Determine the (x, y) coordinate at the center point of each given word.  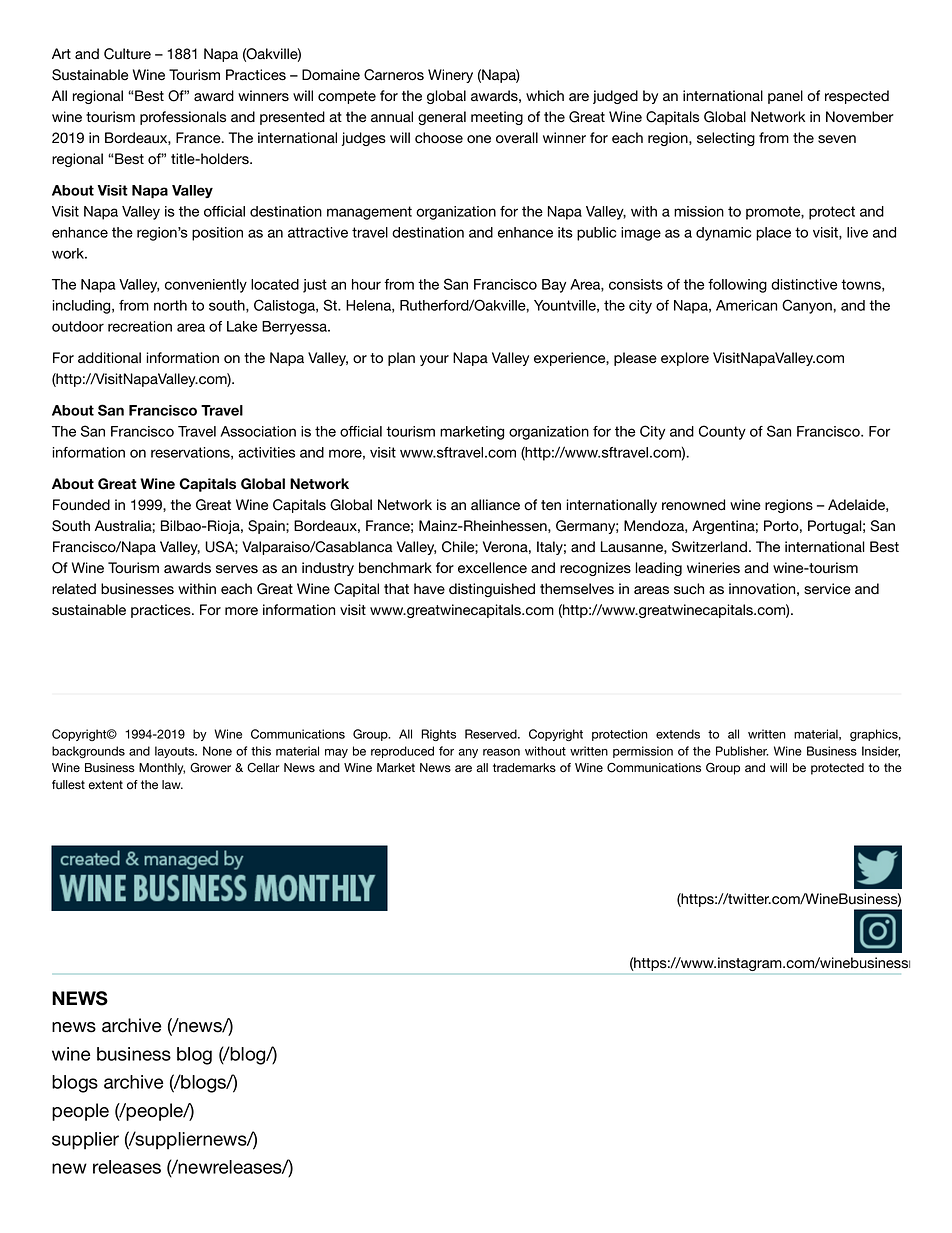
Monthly (162, 769)
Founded (81, 505)
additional (109, 358)
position (217, 234)
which (545, 96)
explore (685, 359)
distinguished (492, 590)
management (369, 213)
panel (785, 97)
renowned (693, 505)
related (74, 589)
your (434, 360)
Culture (127, 54)
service (827, 589)
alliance (495, 505)
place (773, 234)
